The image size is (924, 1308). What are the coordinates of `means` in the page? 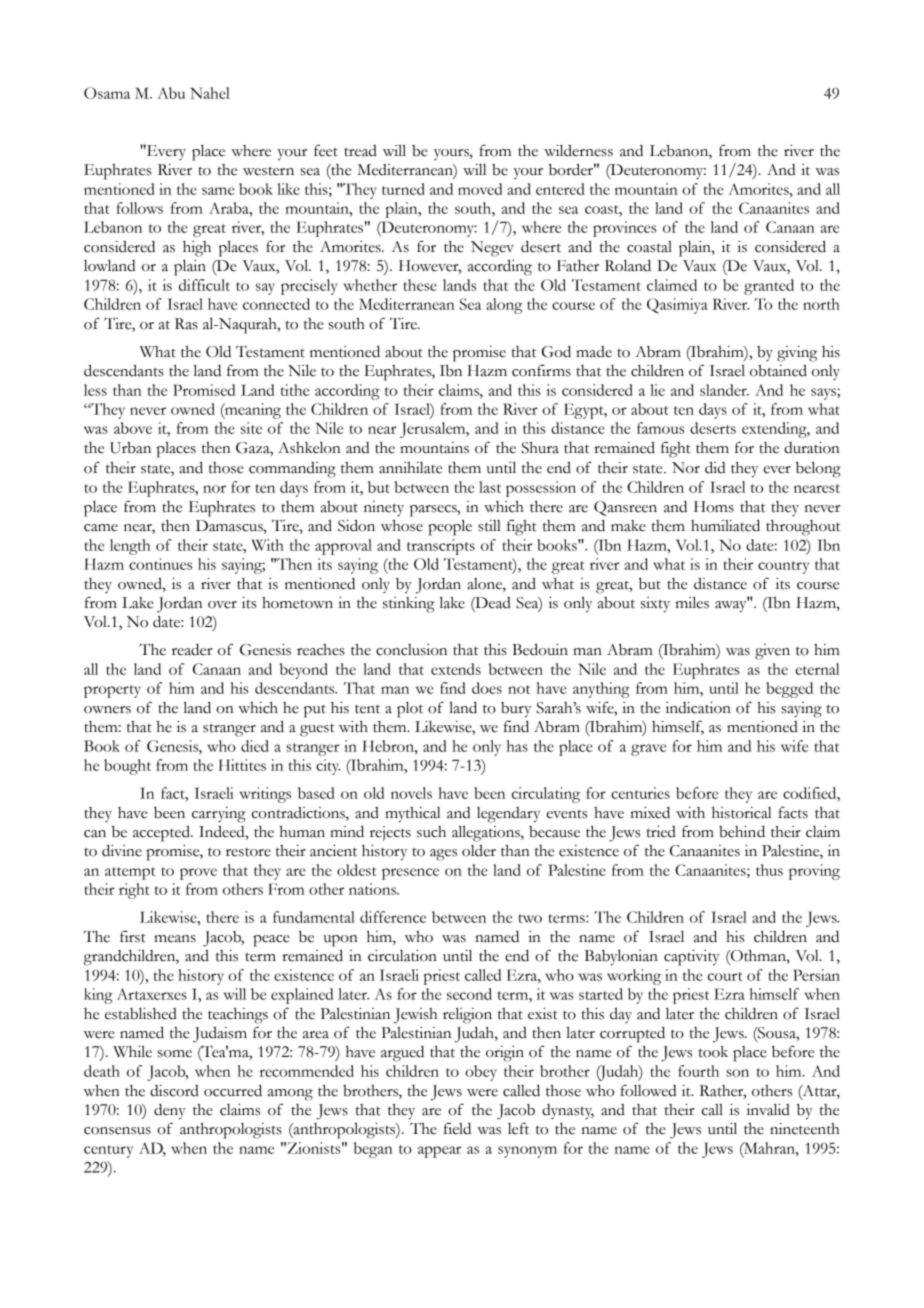 It's located at (175, 939).
